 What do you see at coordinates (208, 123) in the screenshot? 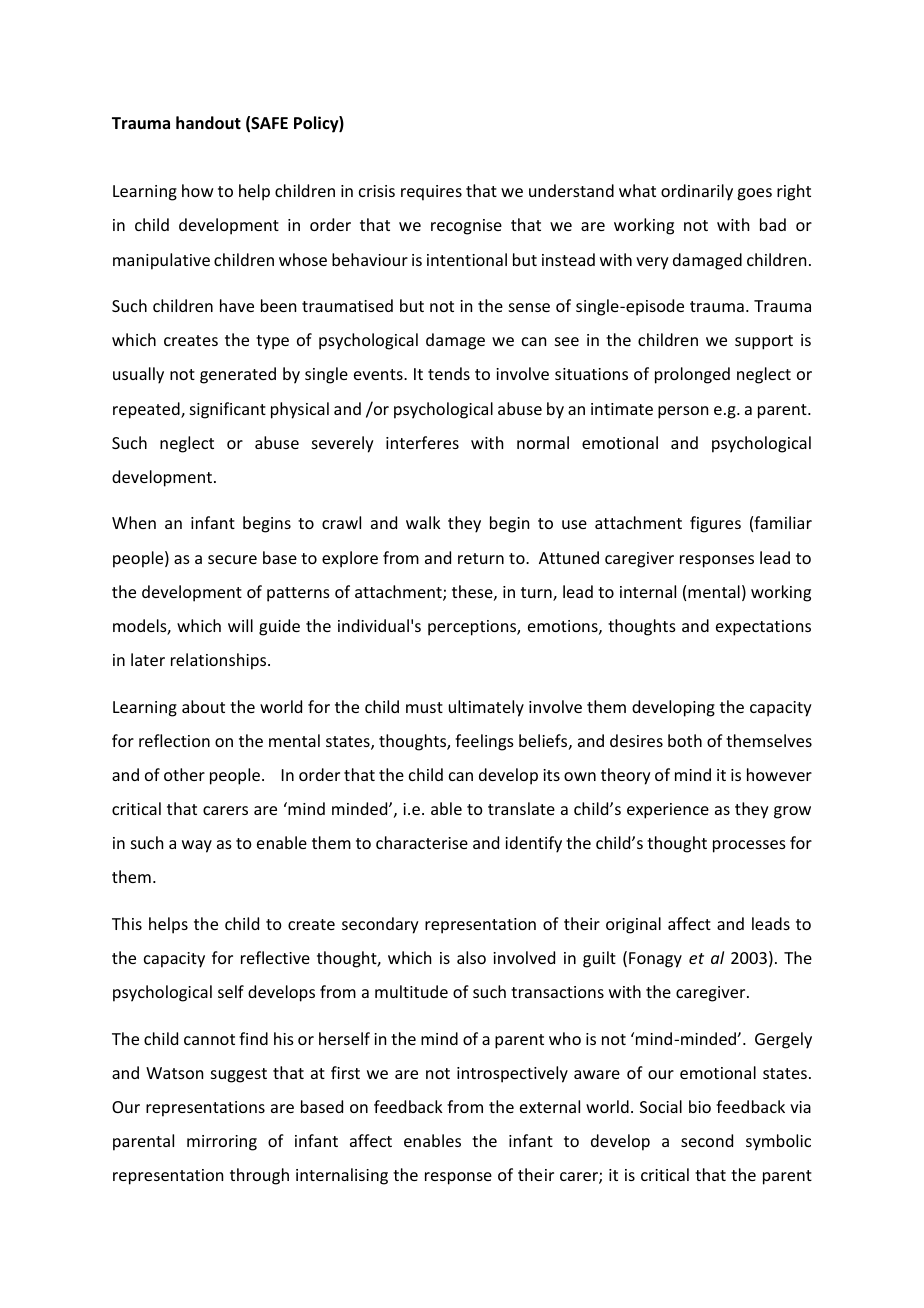
I see `handout` at bounding box center [208, 123].
